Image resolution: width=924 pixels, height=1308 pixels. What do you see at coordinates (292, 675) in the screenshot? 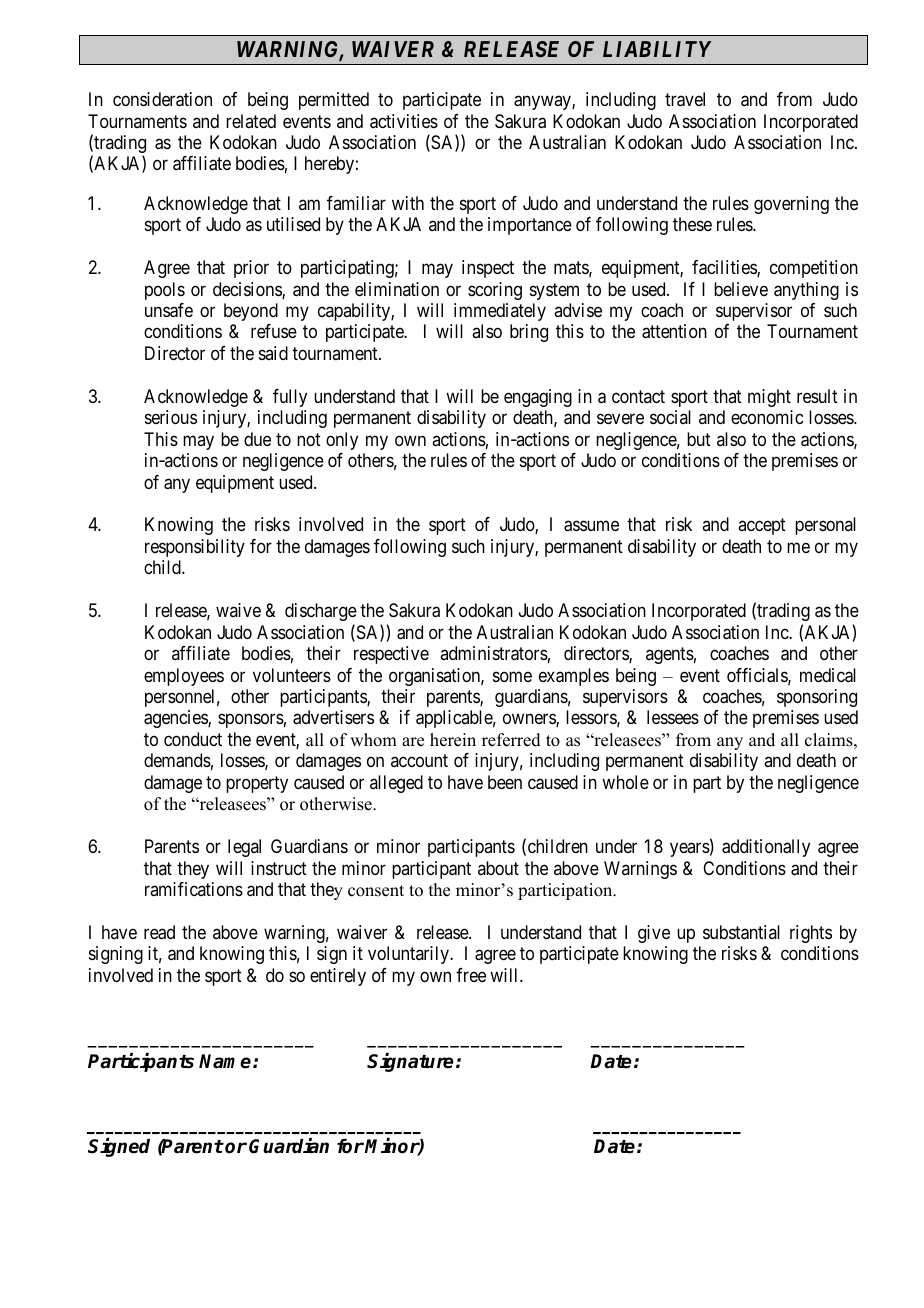
I see `volunteers` at bounding box center [292, 675].
